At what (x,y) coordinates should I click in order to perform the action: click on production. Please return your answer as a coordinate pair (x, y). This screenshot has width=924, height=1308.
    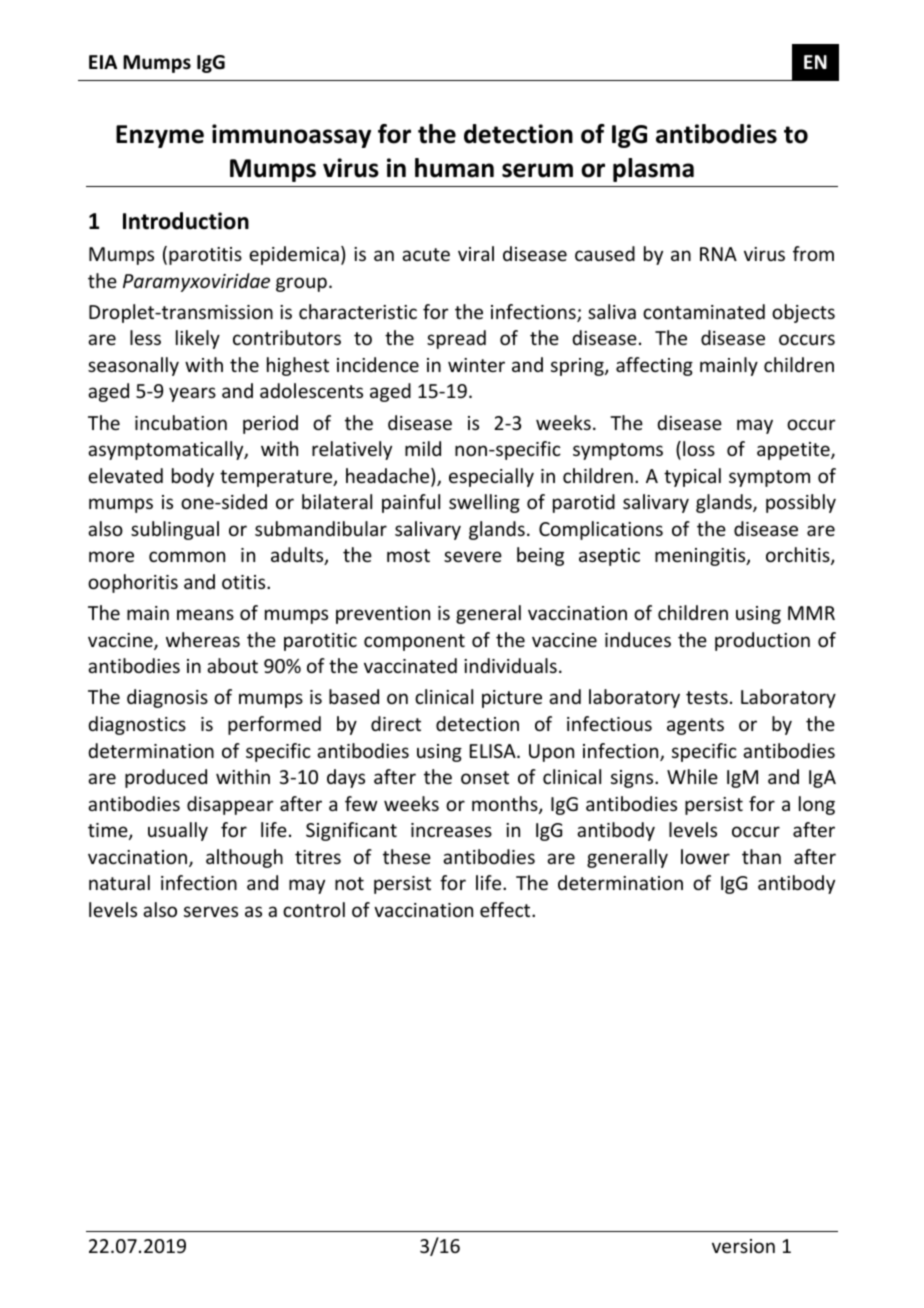
    Looking at the image, I should click on (762, 641).
